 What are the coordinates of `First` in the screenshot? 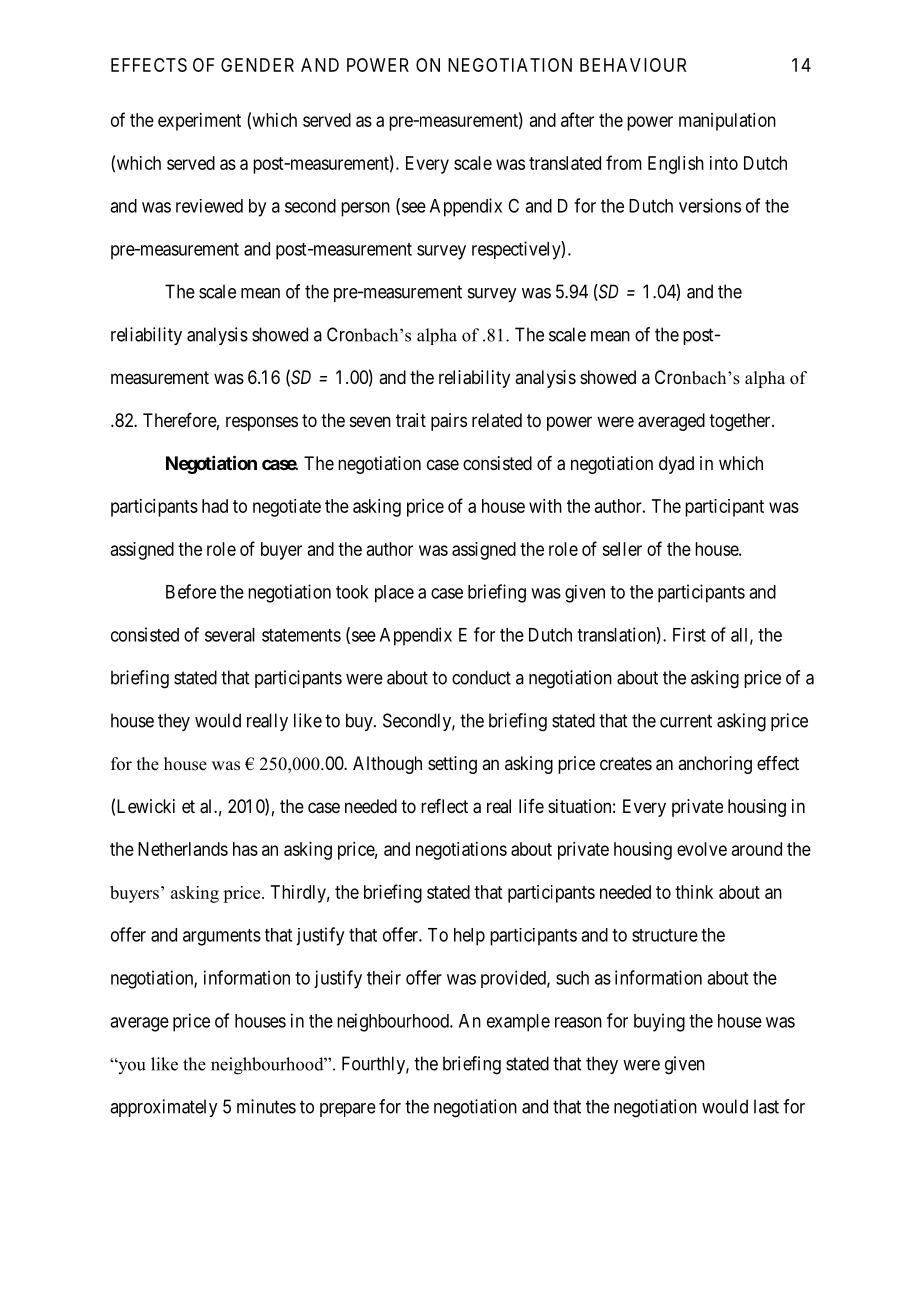 It's located at (689, 634).
